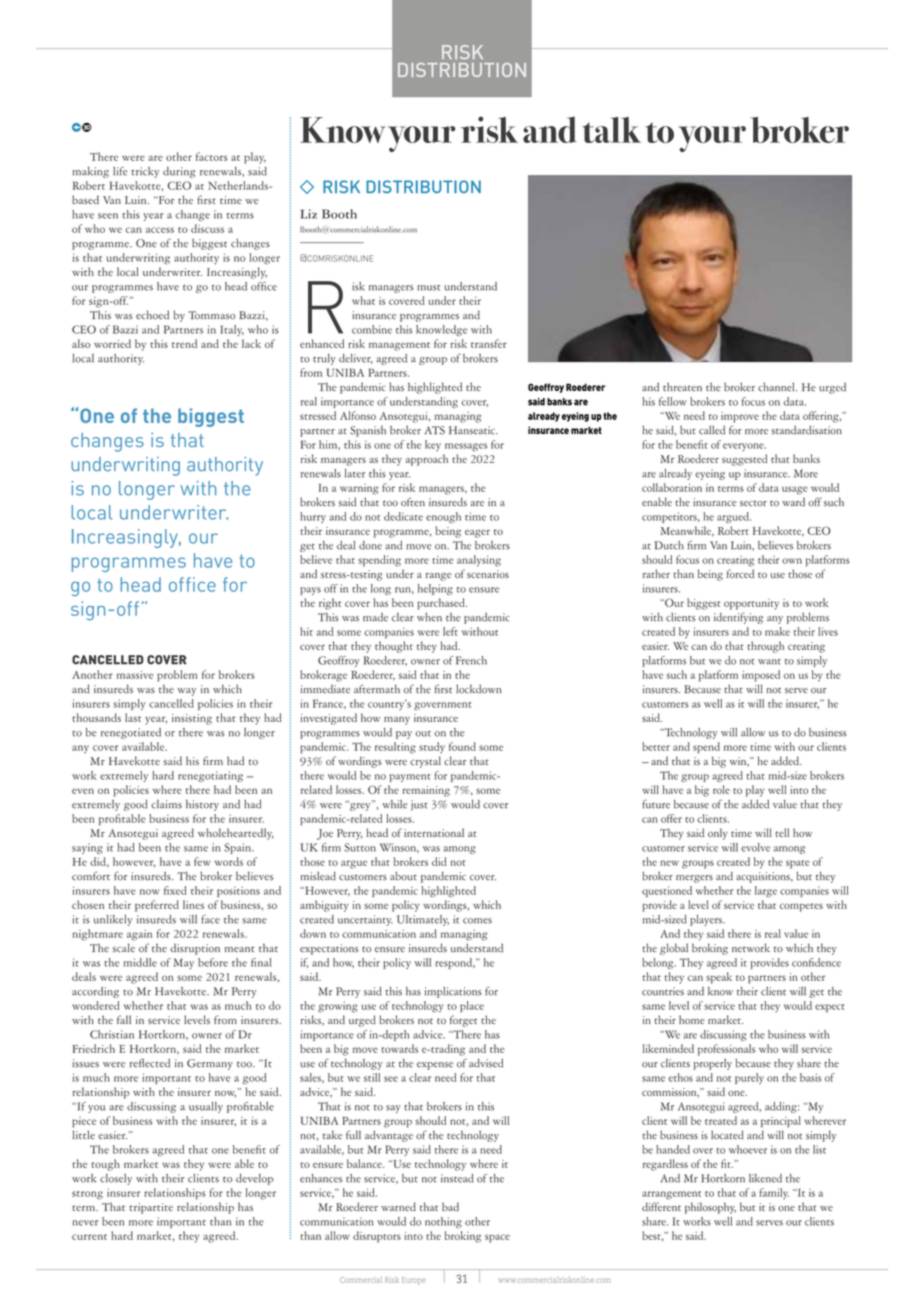 The width and height of the document is (924, 1309). Describe the element at coordinates (184, 343) in the document. I see `trend` at that location.
